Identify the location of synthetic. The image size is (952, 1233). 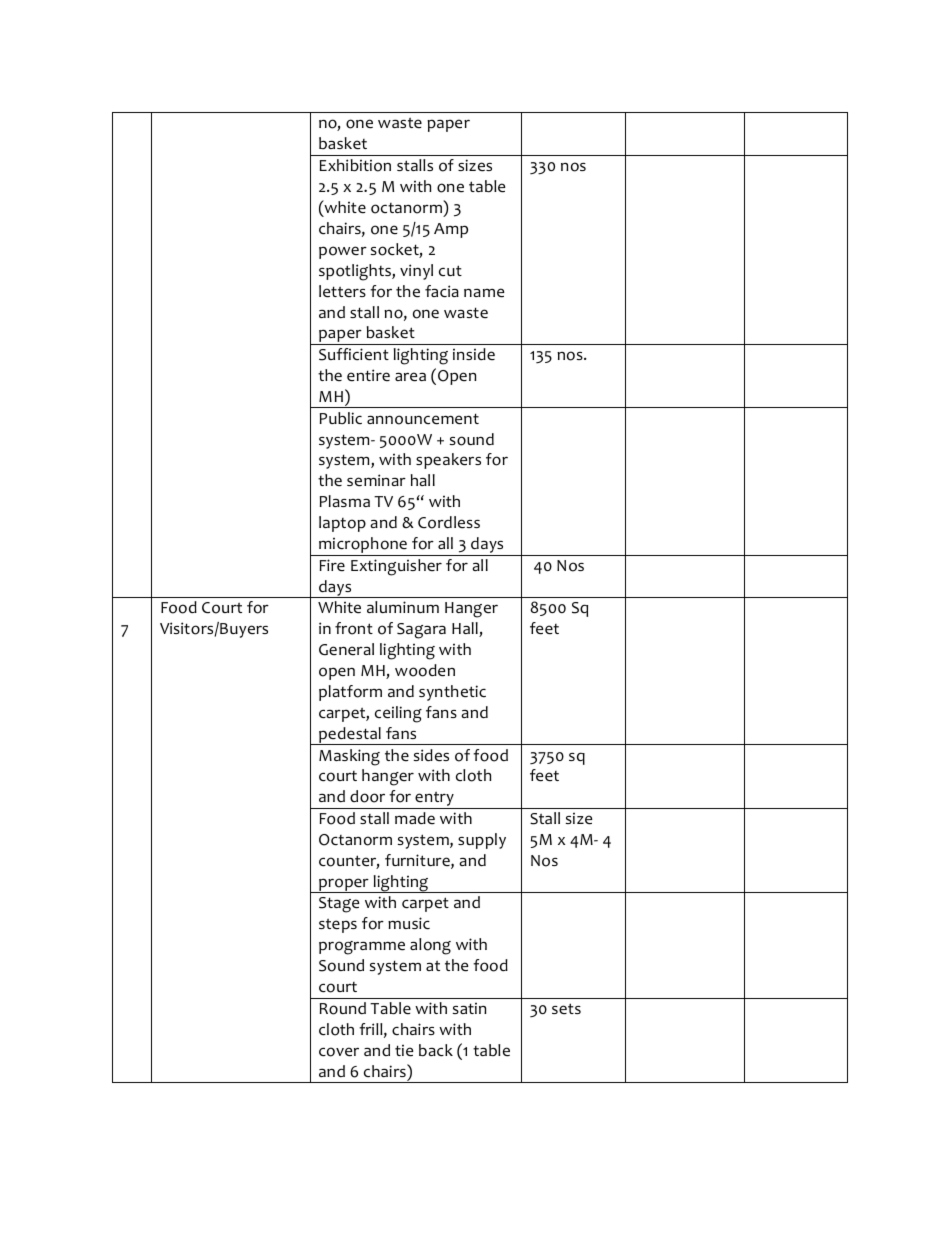
(452, 693).
